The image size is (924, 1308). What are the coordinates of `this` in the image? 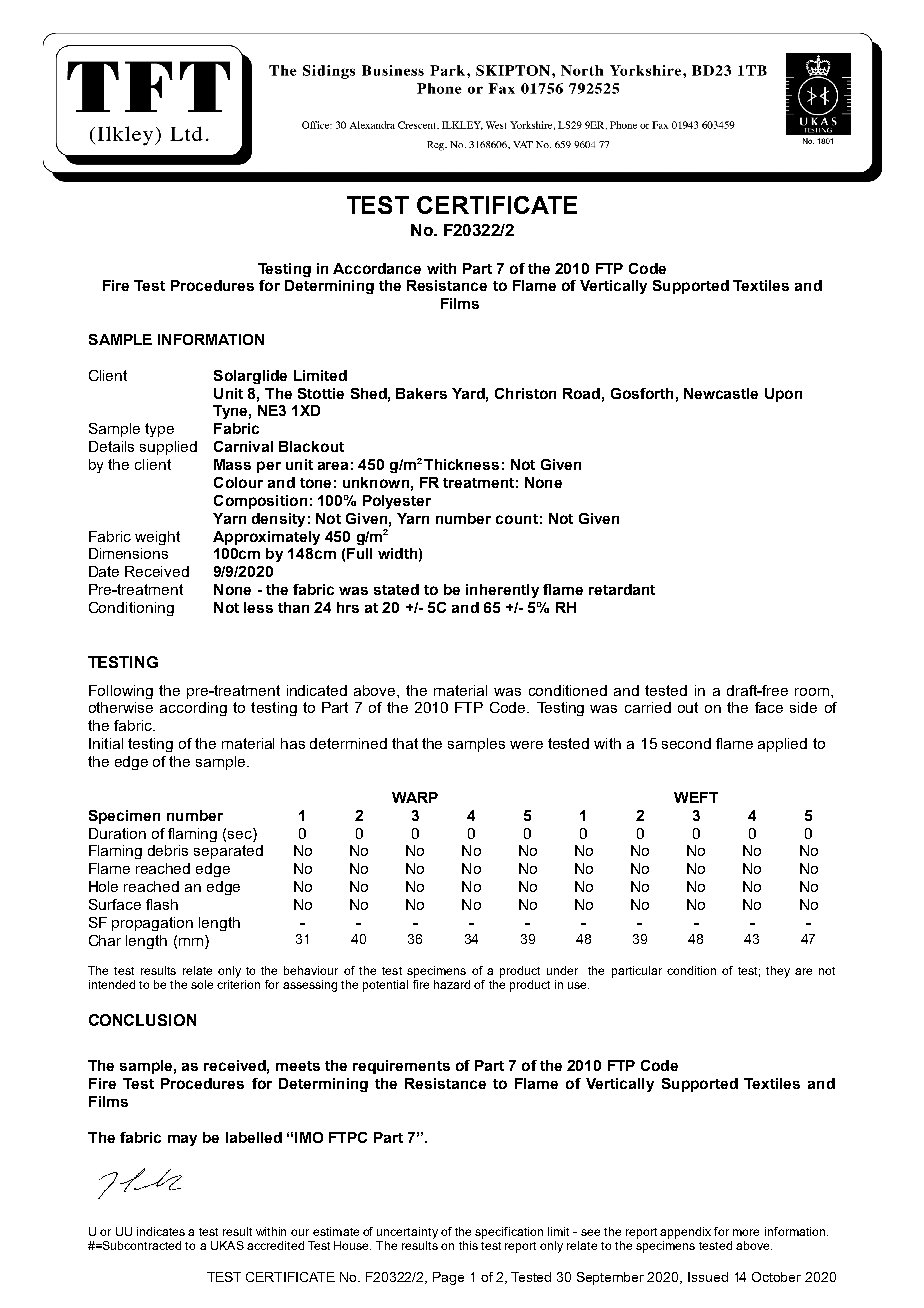 It's located at (468, 1245).
